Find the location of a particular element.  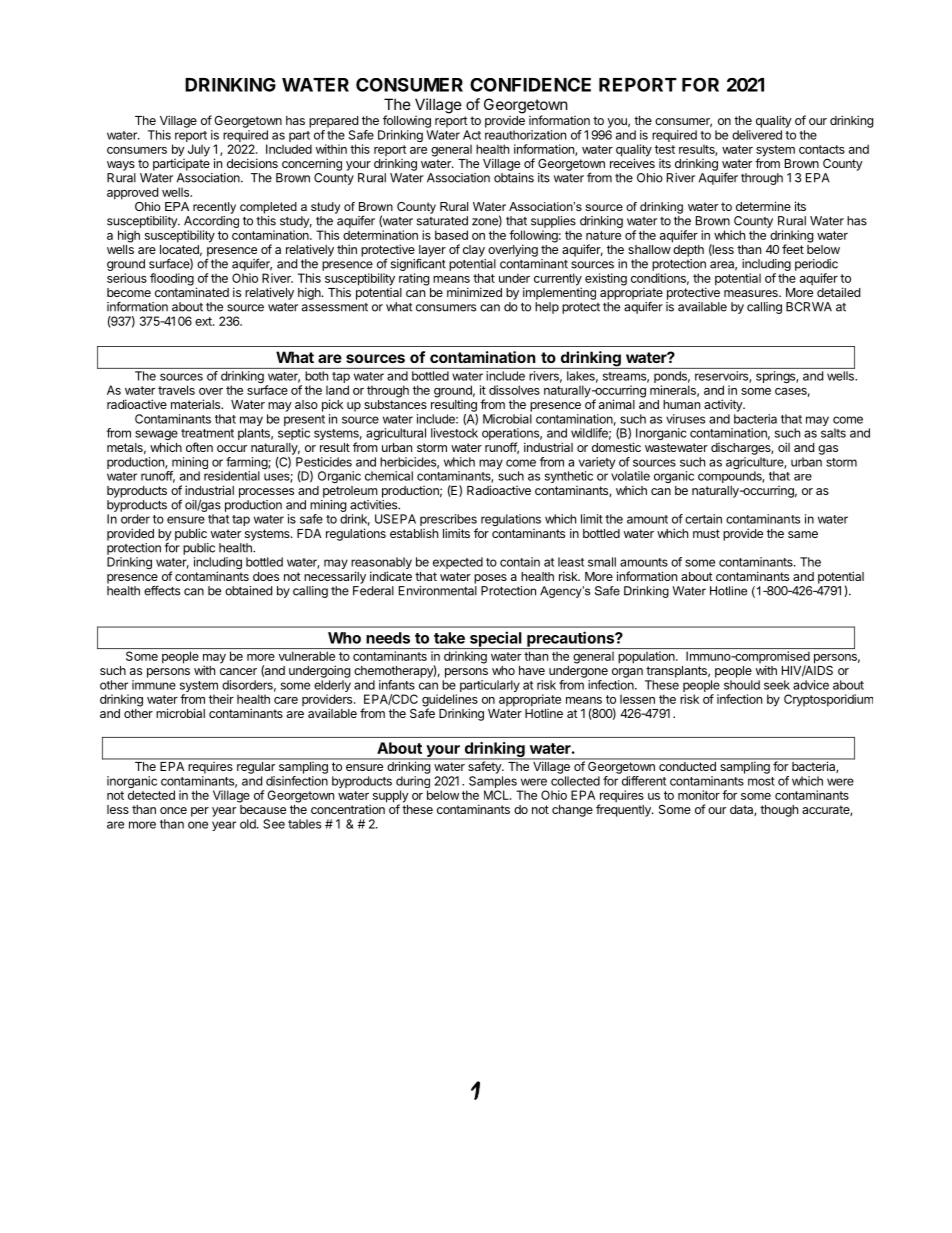

CONFIDENCE is located at coordinates (530, 84).
